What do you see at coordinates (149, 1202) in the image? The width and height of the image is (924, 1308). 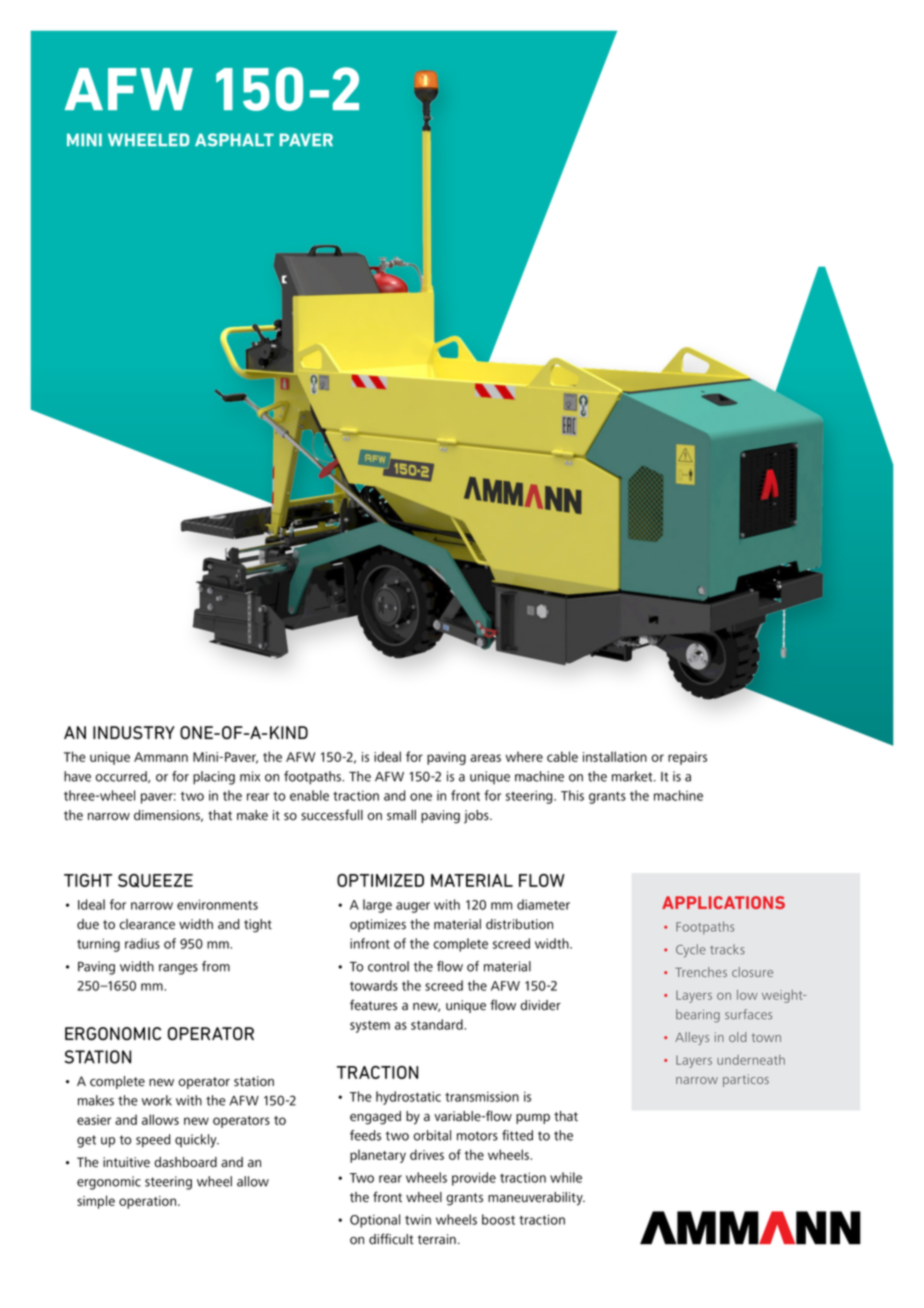 I see `operation` at bounding box center [149, 1202].
